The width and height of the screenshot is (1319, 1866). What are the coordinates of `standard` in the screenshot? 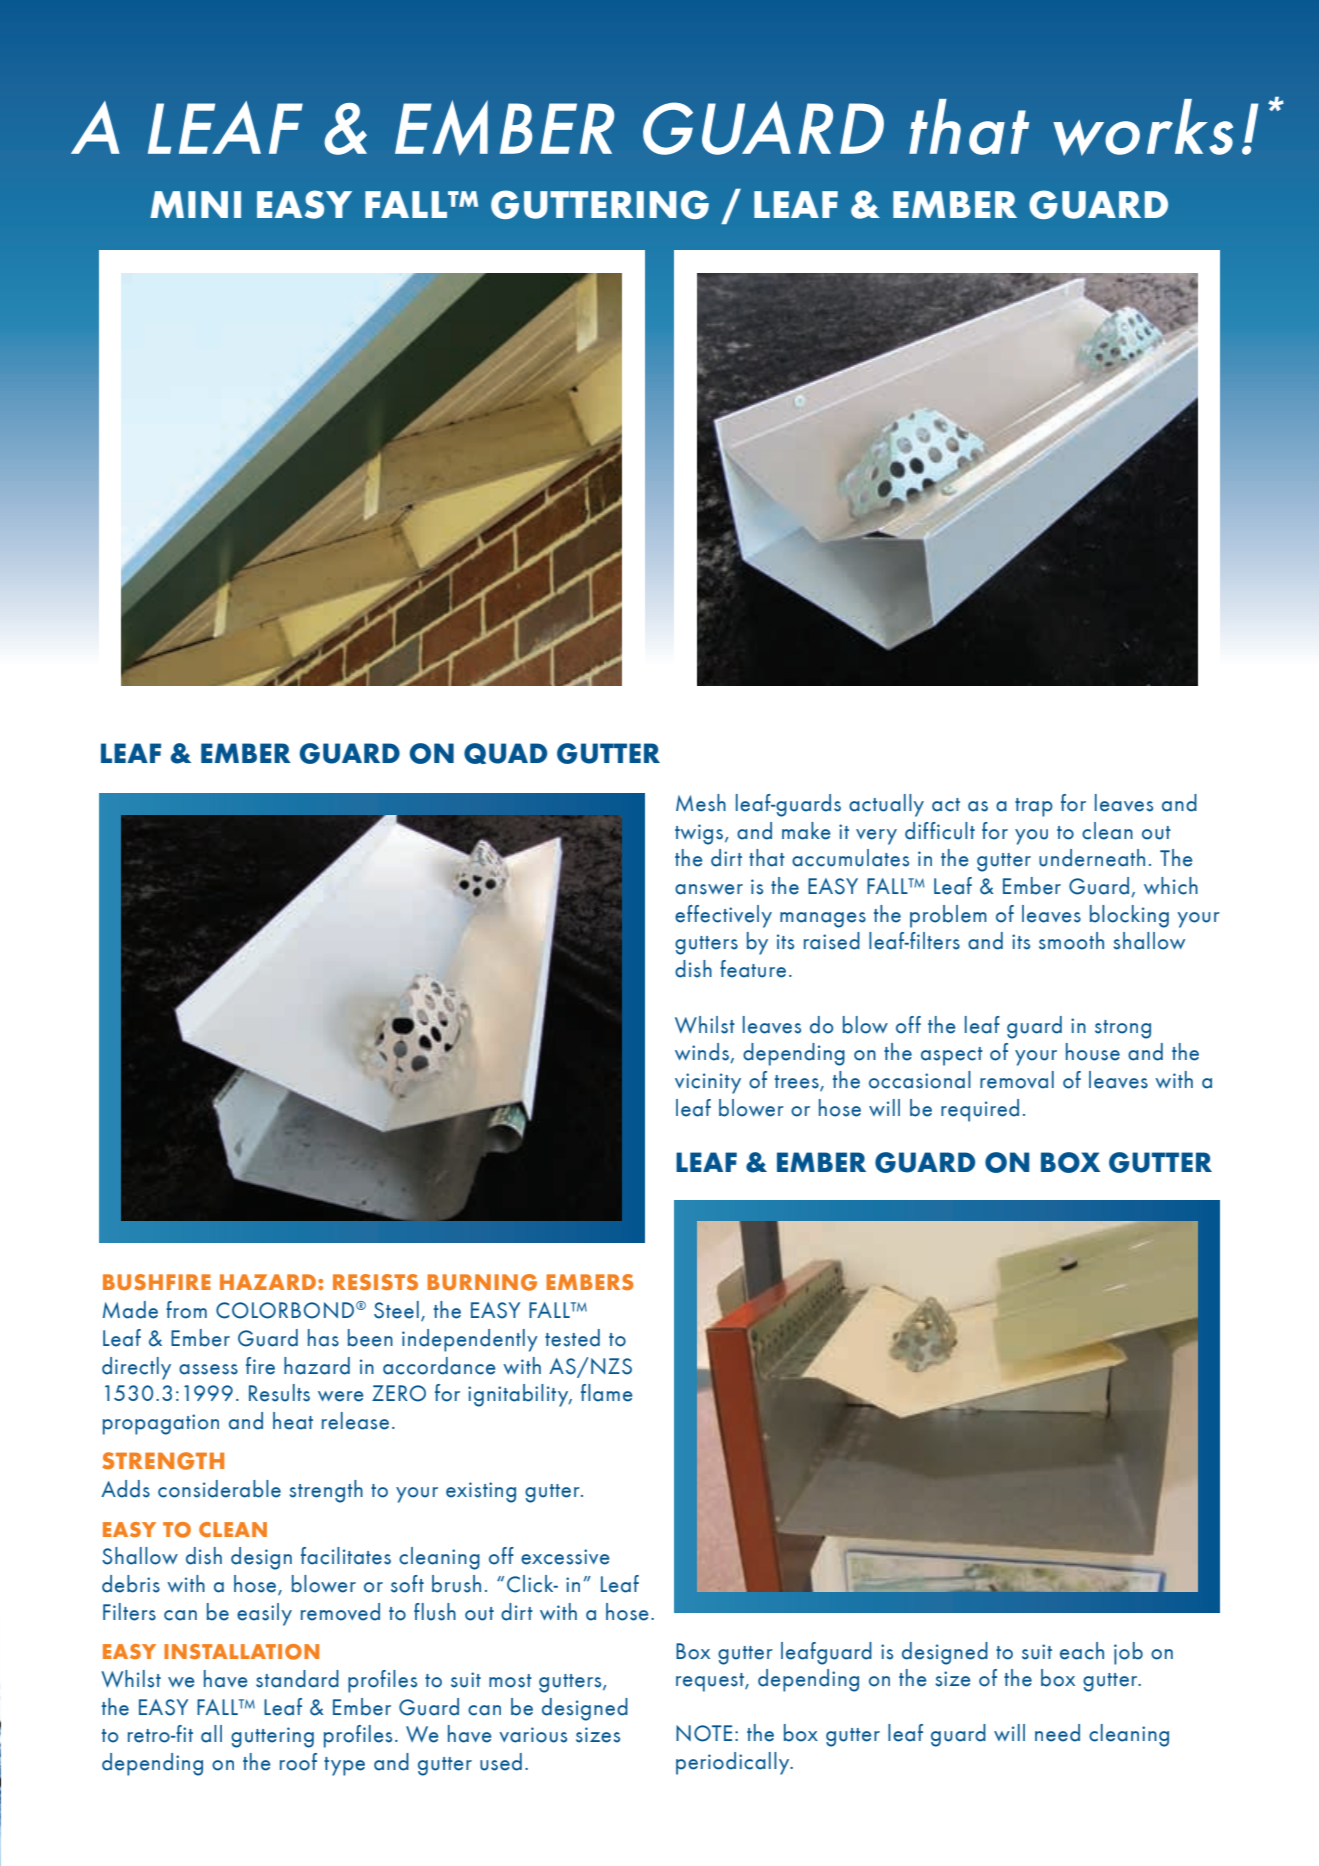 It's located at (297, 1679).
